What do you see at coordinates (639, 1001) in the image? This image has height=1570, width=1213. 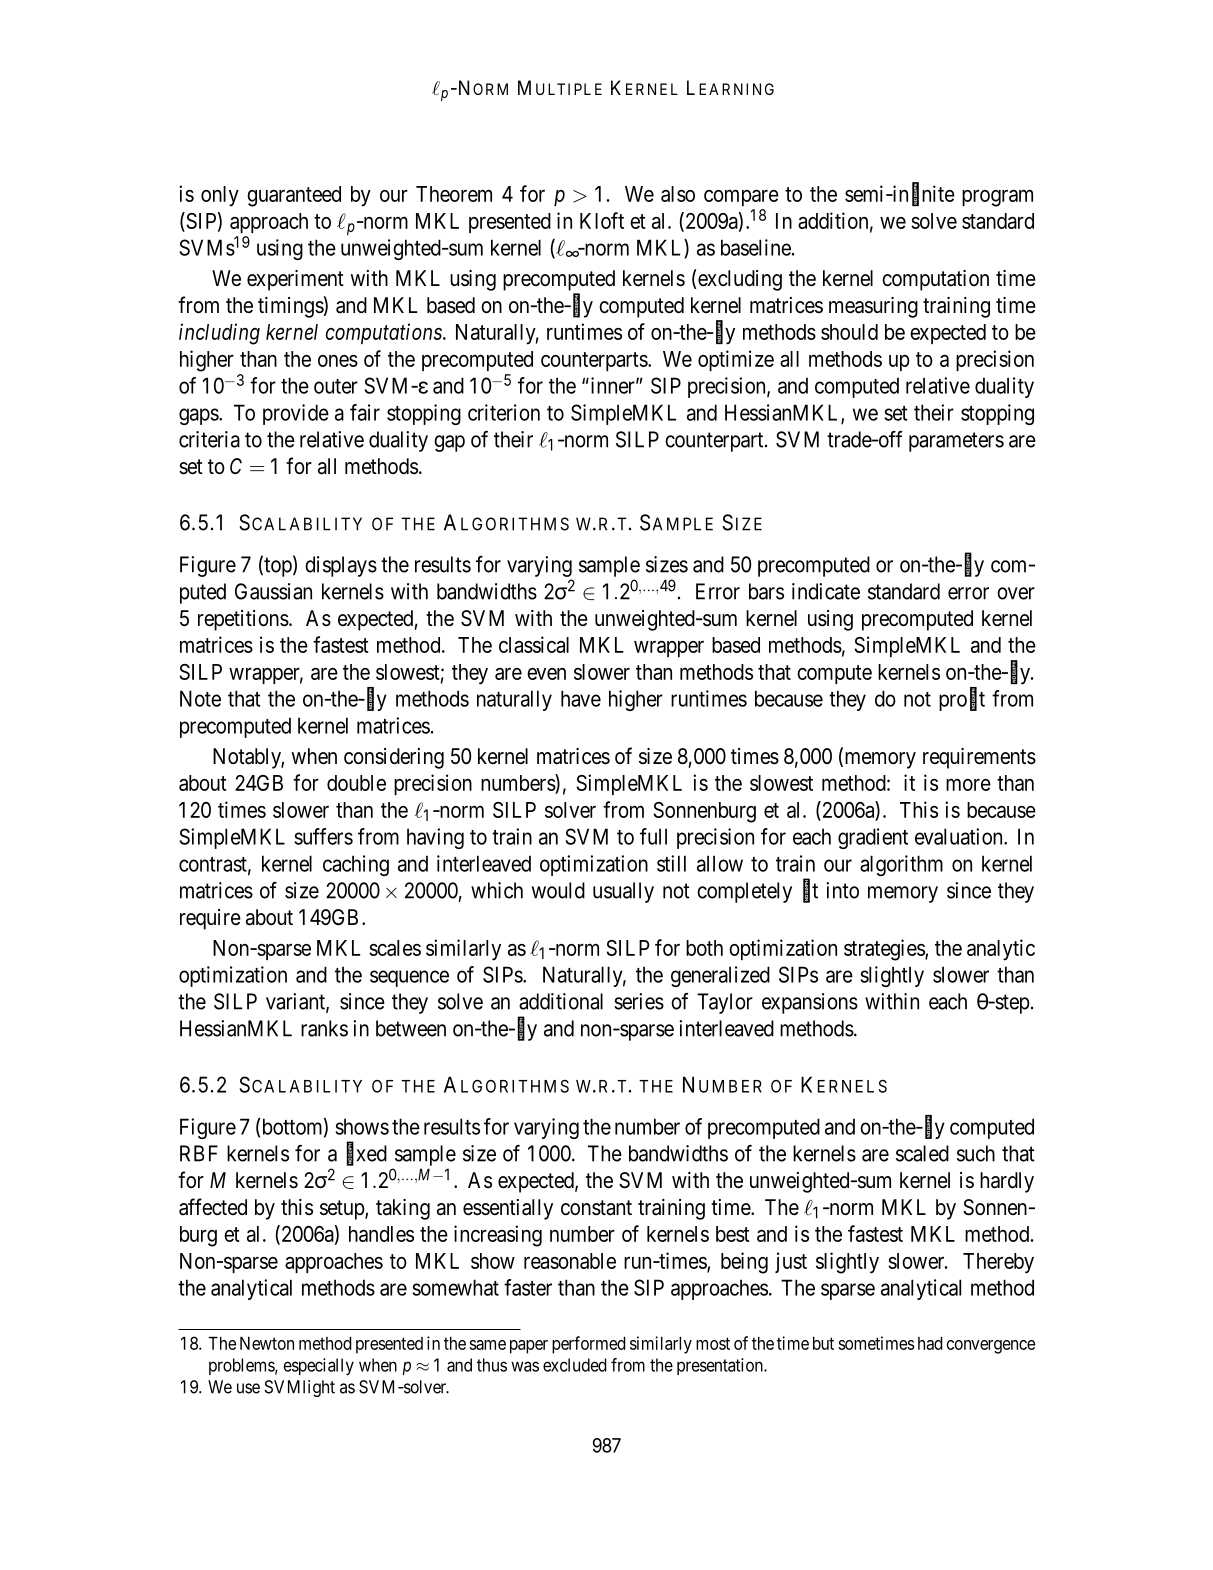 I see `series` at bounding box center [639, 1001].
